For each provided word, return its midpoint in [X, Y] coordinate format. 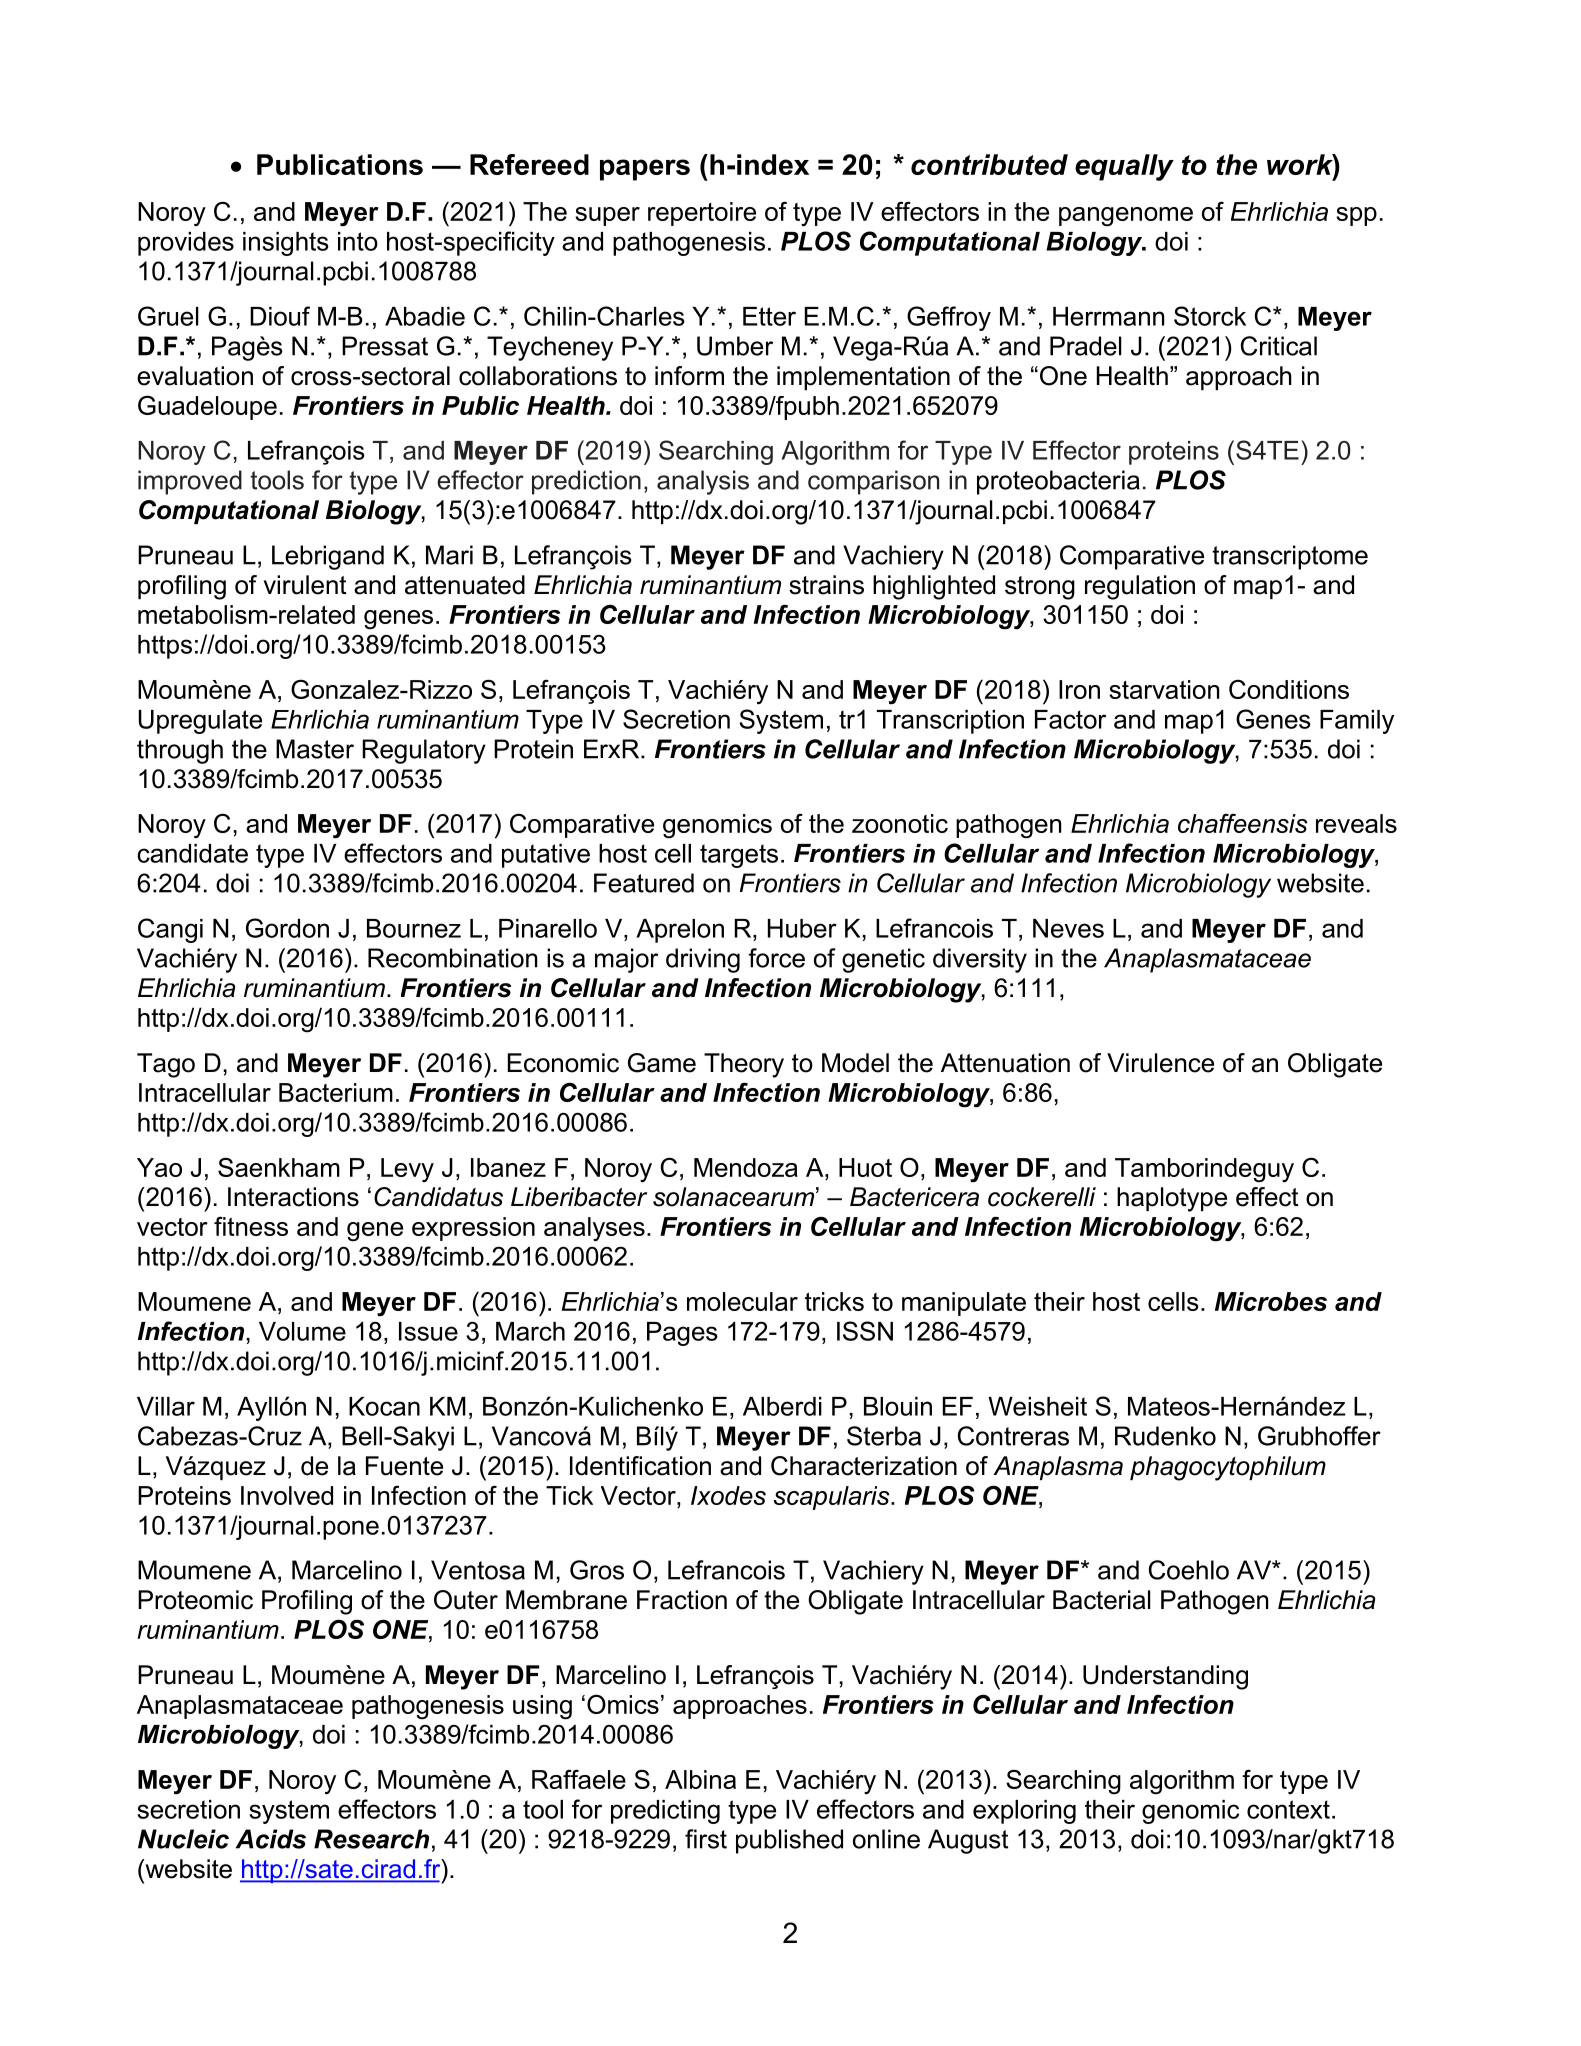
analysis [703, 482]
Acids [271, 1839]
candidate [192, 853]
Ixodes [728, 1495]
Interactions [293, 1197]
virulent [305, 585]
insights [286, 244]
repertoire [702, 214]
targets [739, 856]
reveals [1356, 823]
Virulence [1160, 1063]
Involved [287, 1495]
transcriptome [1290, 557]
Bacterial [1102, 1600]
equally [1124, 167]
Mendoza [746, 1167]
